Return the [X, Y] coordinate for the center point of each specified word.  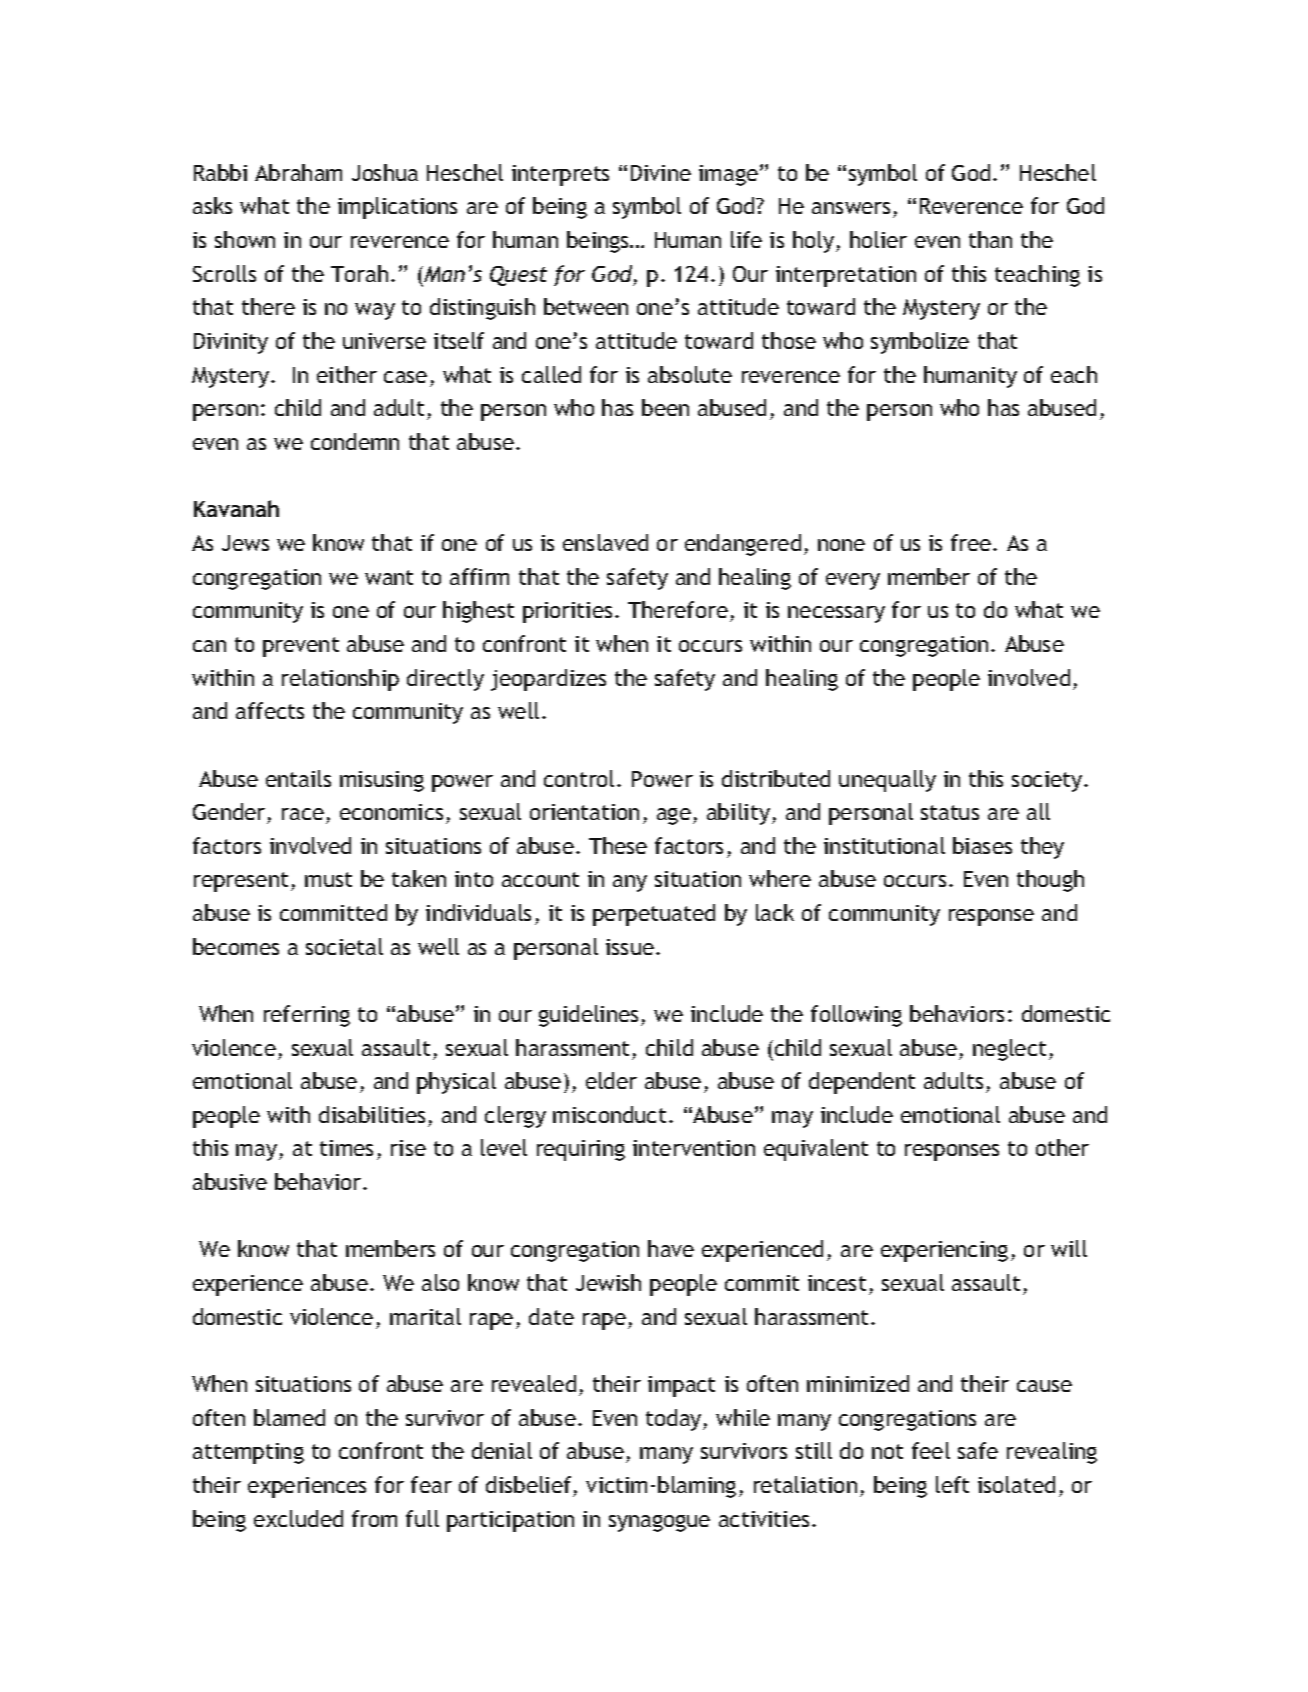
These [618, 845]
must [328, 879]
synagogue [659, 1523]
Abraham [298, 172]
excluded [298, 1518]
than [990, 239]
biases [982, 845]
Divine [661, 173]
